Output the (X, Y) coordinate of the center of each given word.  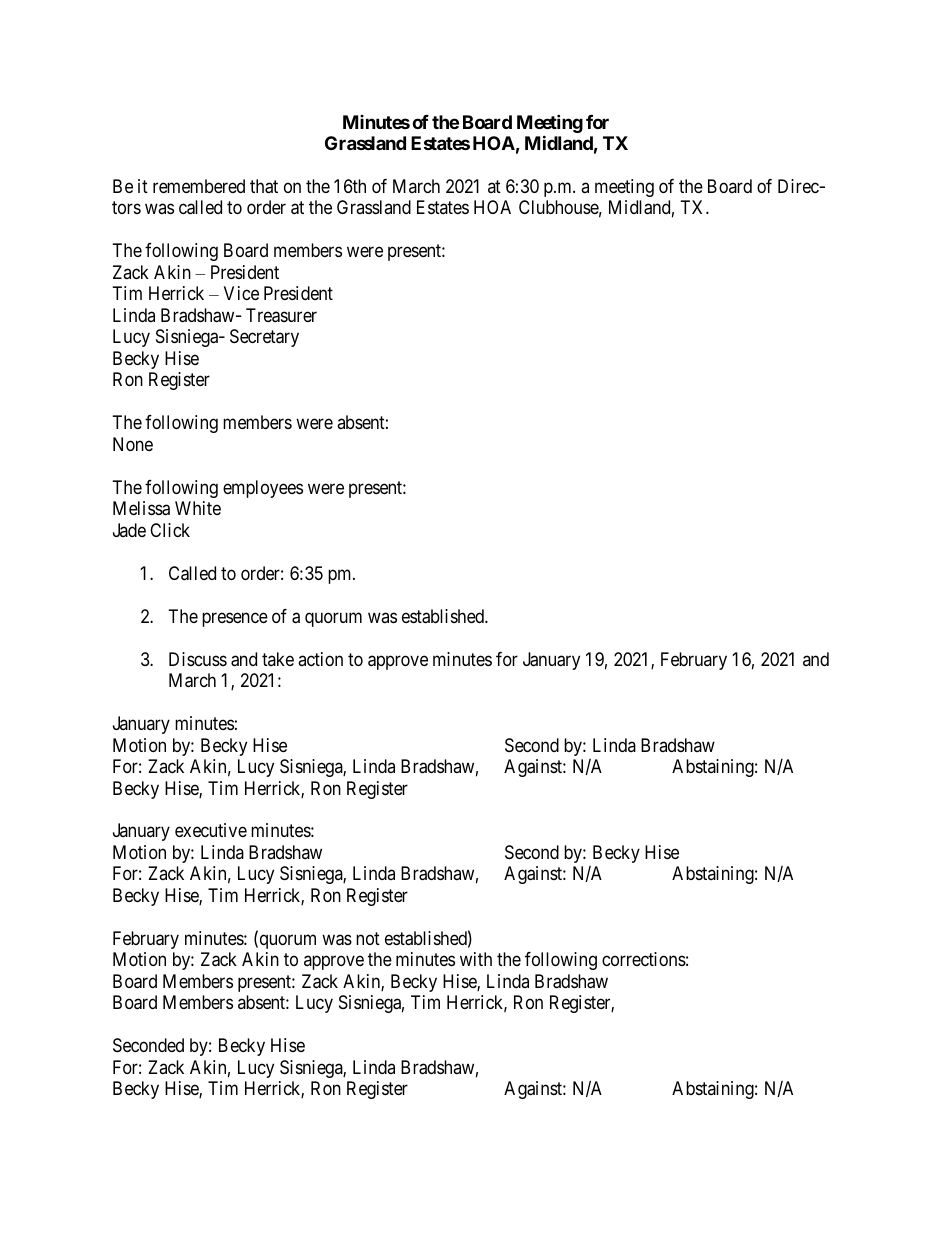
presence (235, 619)
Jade (129, 530)
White (198, 508)
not (368, 938)
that (264, 186)
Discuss (198, 659)
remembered (199, 186)
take (278, 659)
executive (211, 830)
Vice (241, 293)
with (476, 959)
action (320, 659)
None (133, 444)
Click (170, 530)
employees (263, 489)
